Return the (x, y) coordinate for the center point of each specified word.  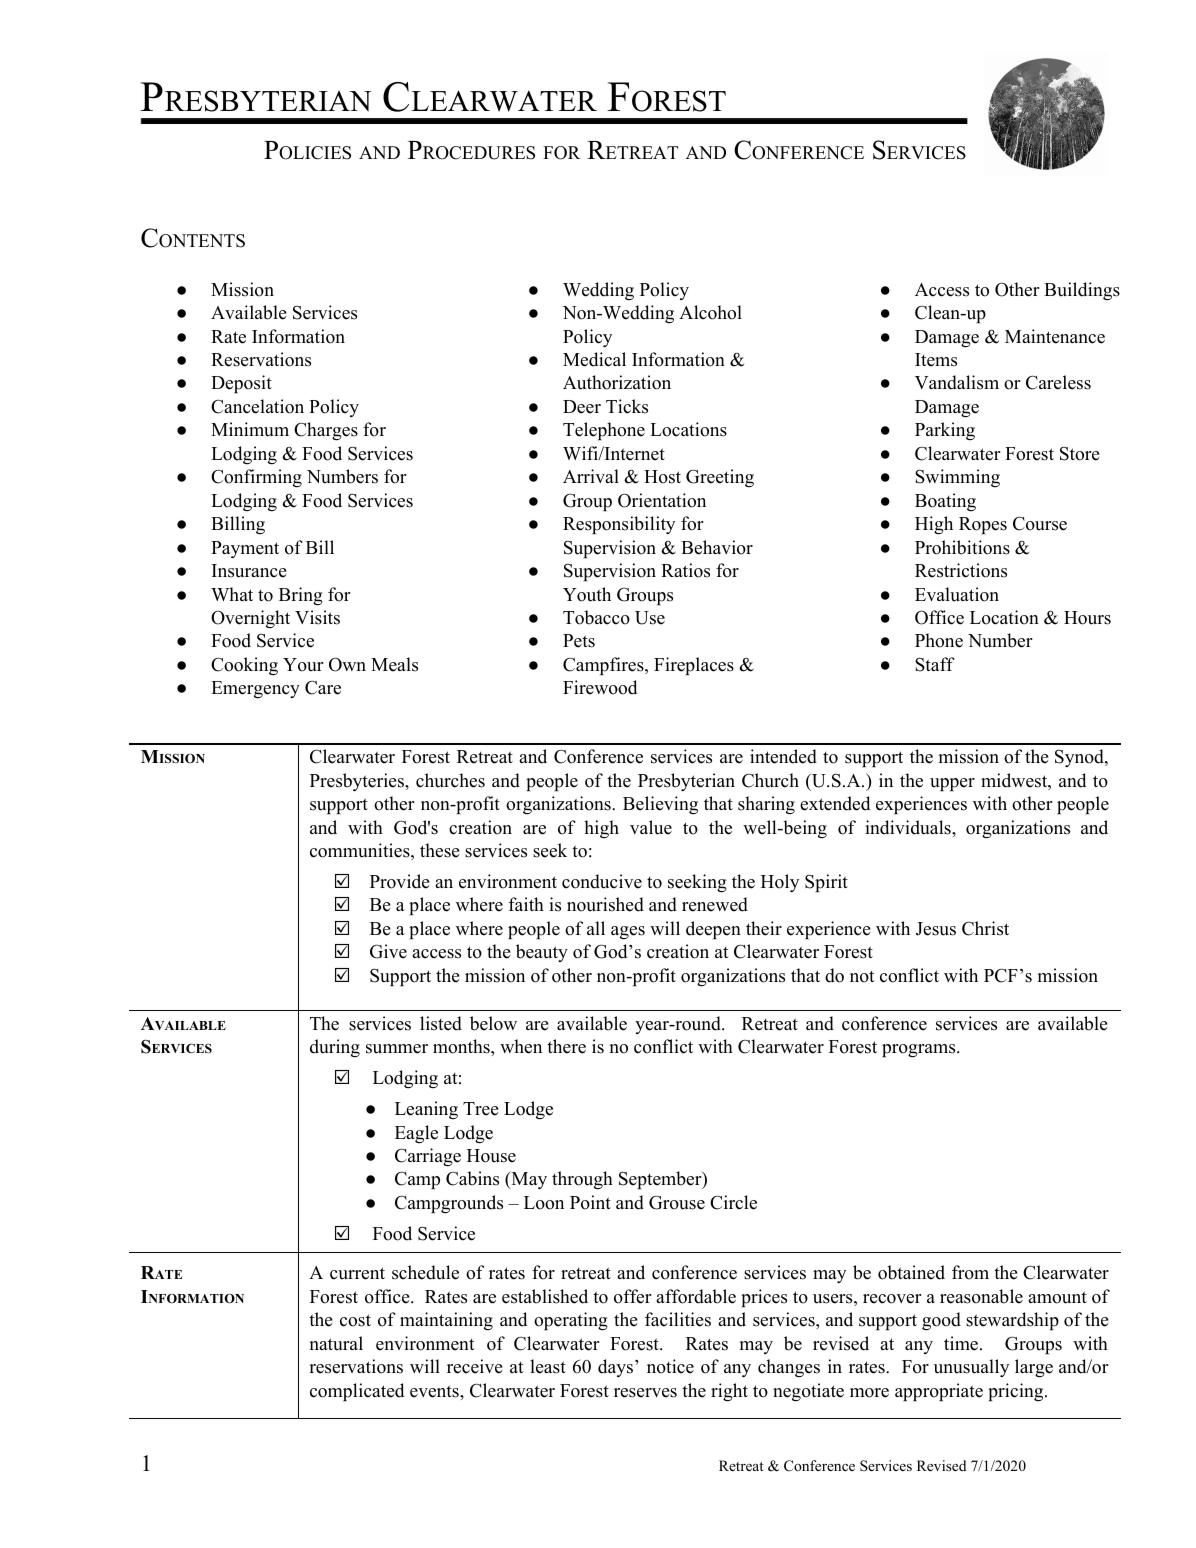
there (566, 1046)
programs (920, 1051)
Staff (935, 664)
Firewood (600, 687)
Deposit (241, 384)
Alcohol (710, 312)
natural (336, 1343)
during (335, 1048)
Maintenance (1055, 336)
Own (347, 664)
